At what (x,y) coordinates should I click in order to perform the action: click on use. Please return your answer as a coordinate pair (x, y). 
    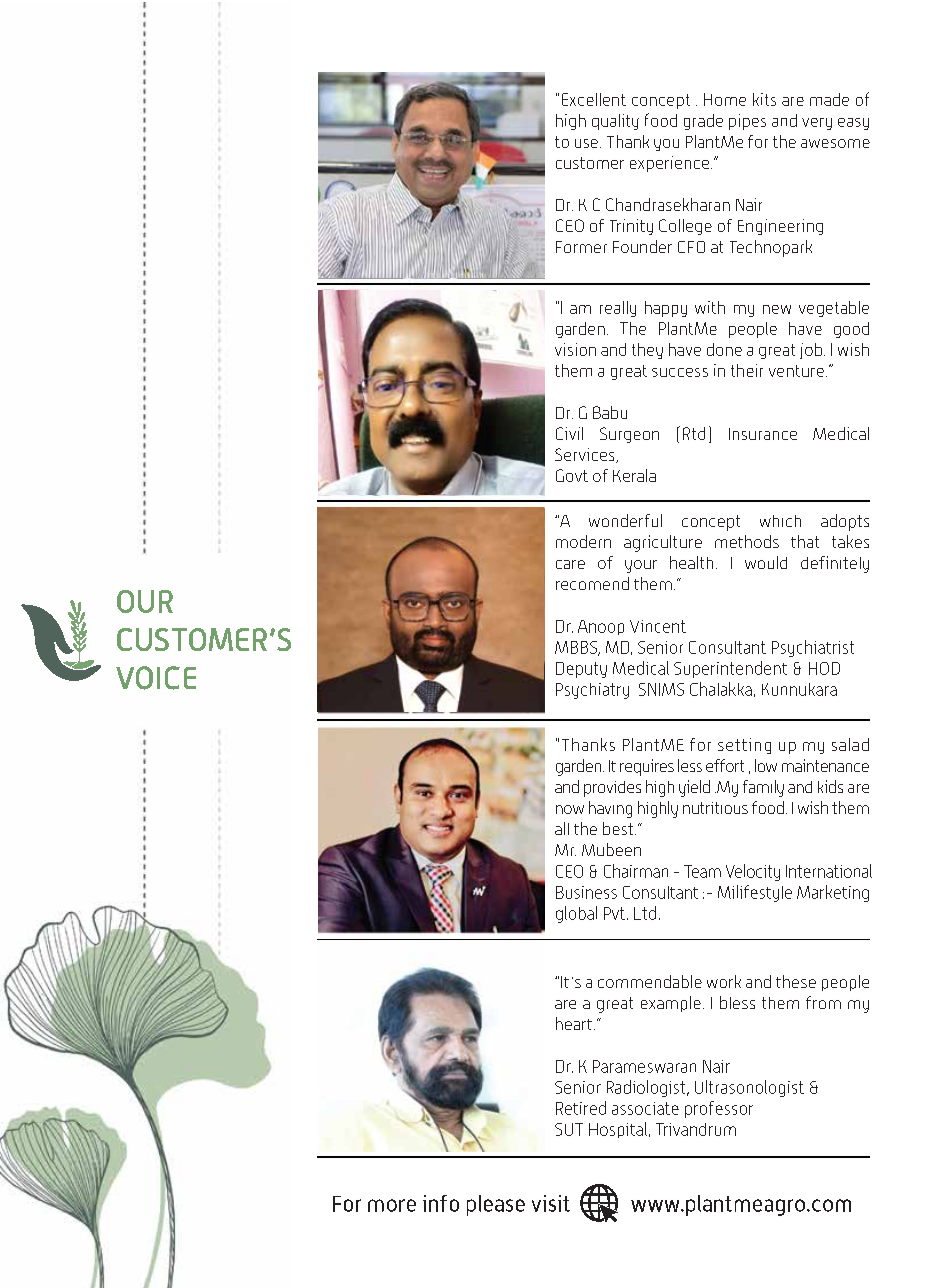
    Looking at the image, I should click on (586, 143).
